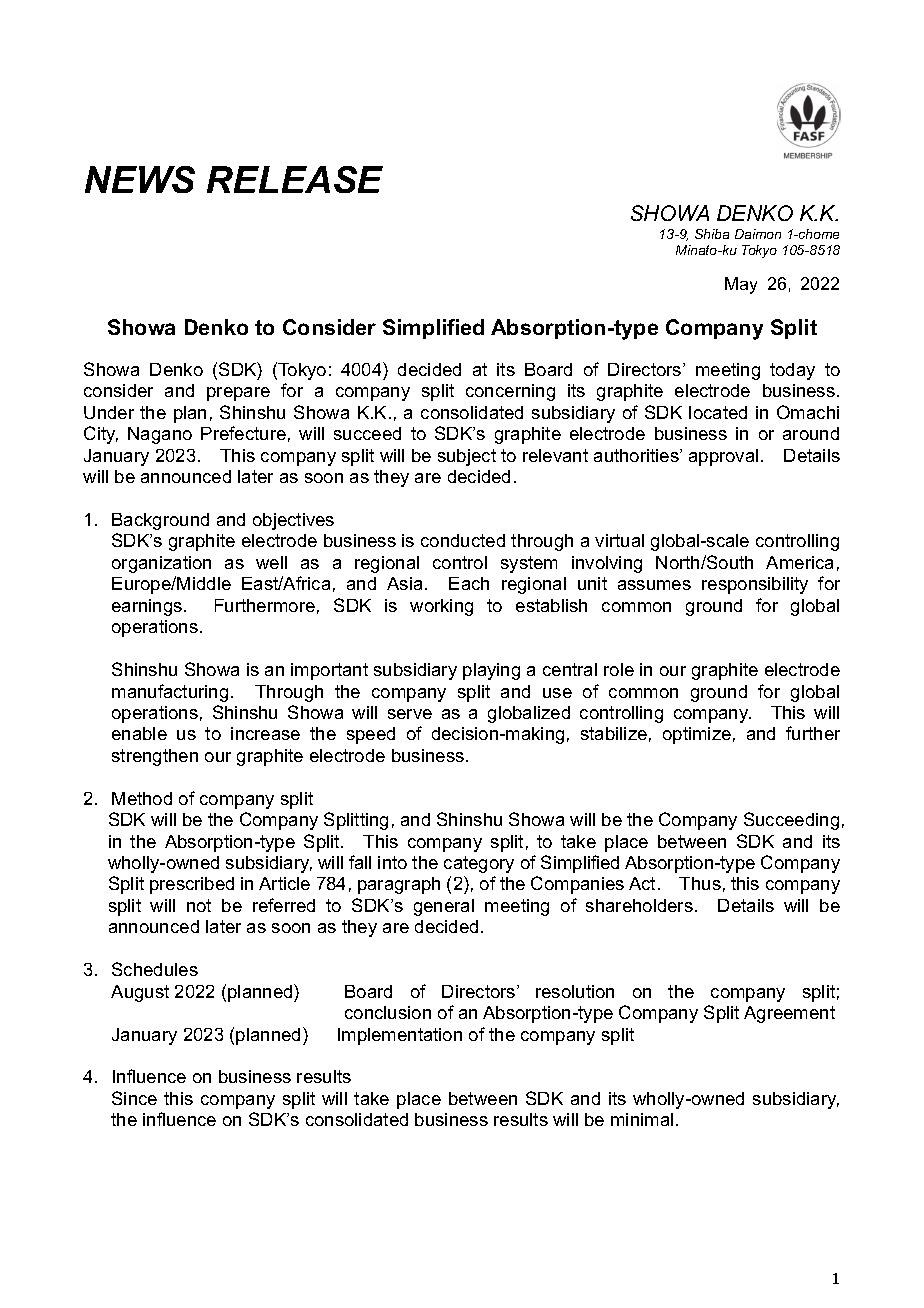 The image size is (924, 1308). I want to click on RELEASE, so click(295, 179).
